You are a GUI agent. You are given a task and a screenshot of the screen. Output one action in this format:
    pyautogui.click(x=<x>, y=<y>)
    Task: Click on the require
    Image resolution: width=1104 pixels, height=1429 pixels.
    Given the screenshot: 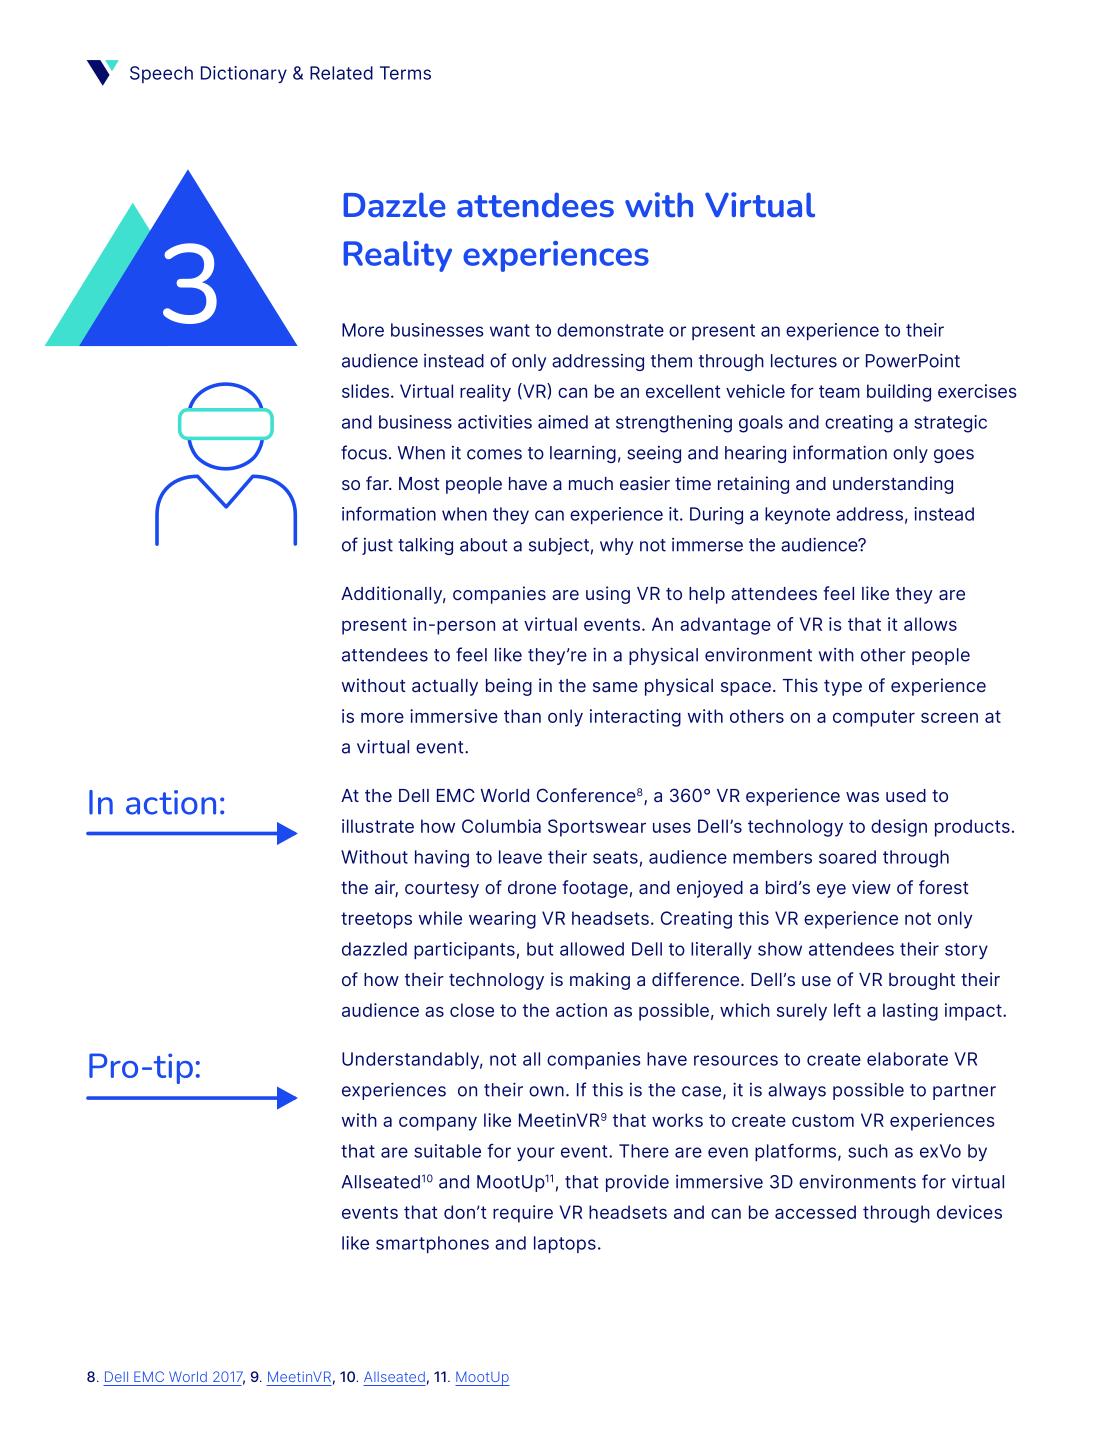 What is the action you would take?
    pyautogui.click(x=523, y=1214)
